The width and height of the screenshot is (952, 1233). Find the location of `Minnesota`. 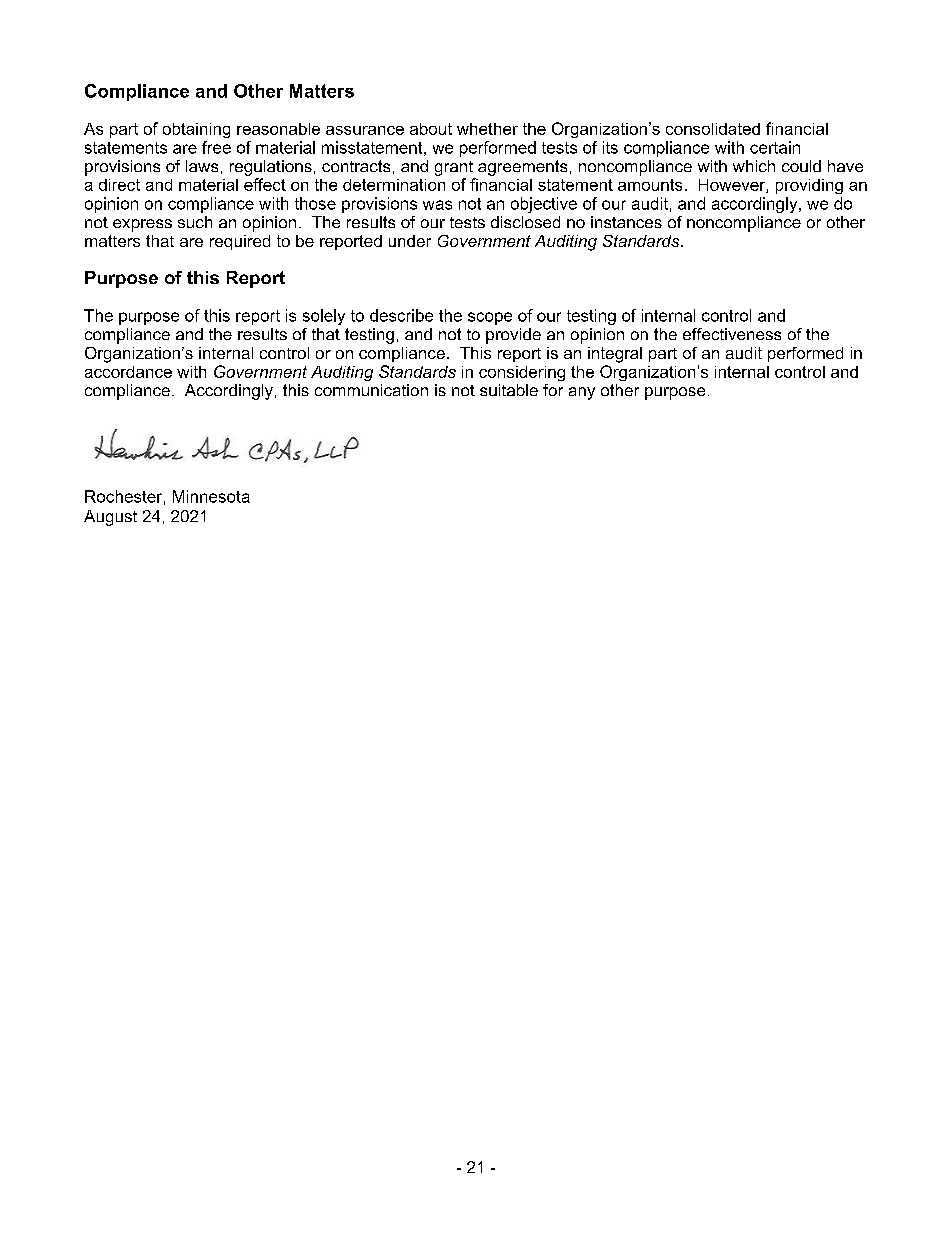

Minnesota is located at coordinates (211, 496).
